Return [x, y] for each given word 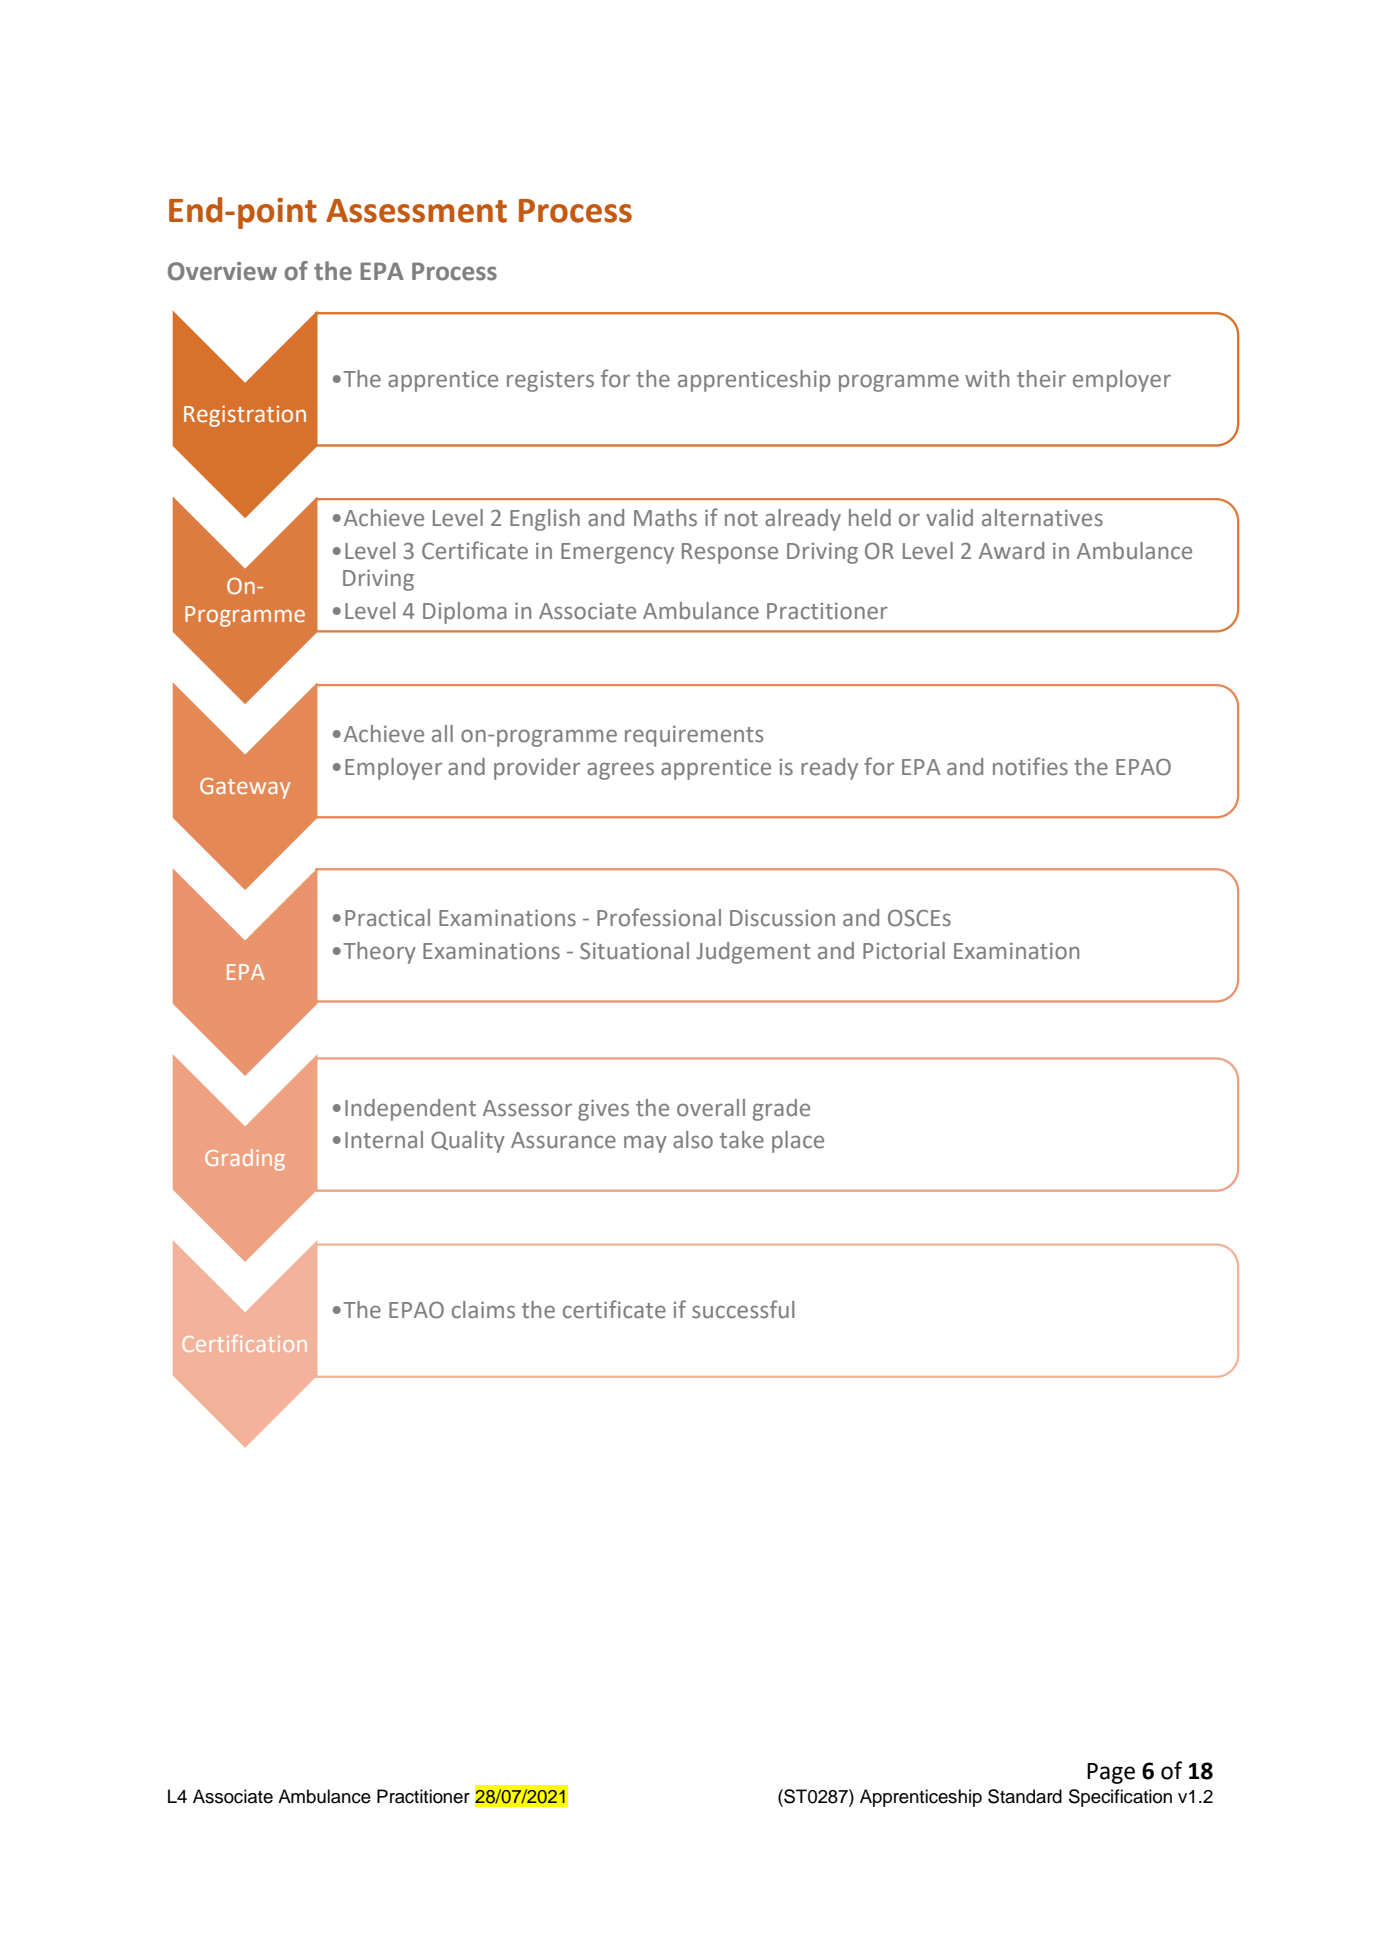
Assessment [416, 211]
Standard [1025, 1796]
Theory [379, 953]
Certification [245, 1343]
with [987, 379]
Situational [634, 951]
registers [550, 381]
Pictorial [904, 951]
